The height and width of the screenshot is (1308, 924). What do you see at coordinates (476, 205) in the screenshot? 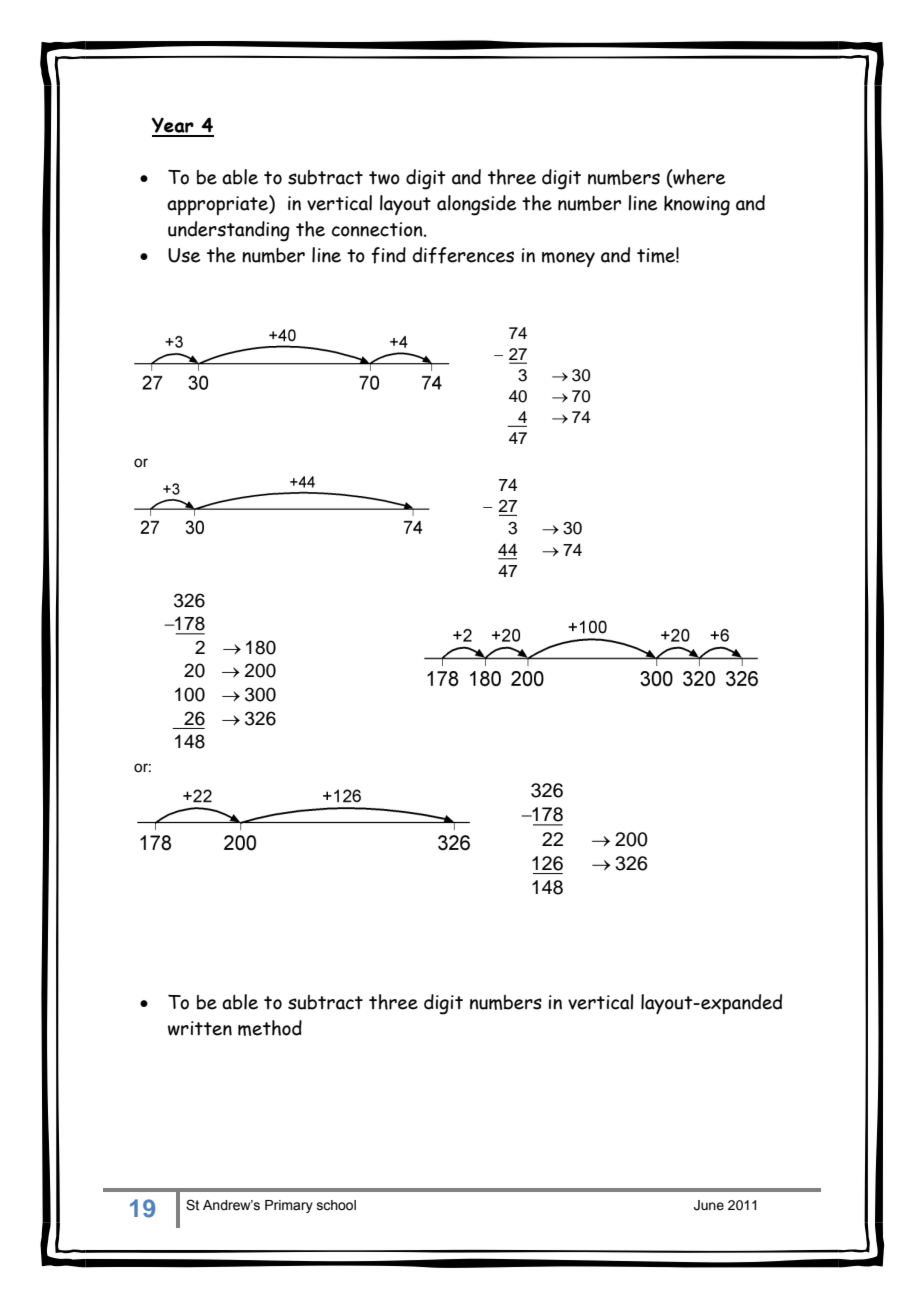
I see `alongside` at bounding box center [476, 205].
